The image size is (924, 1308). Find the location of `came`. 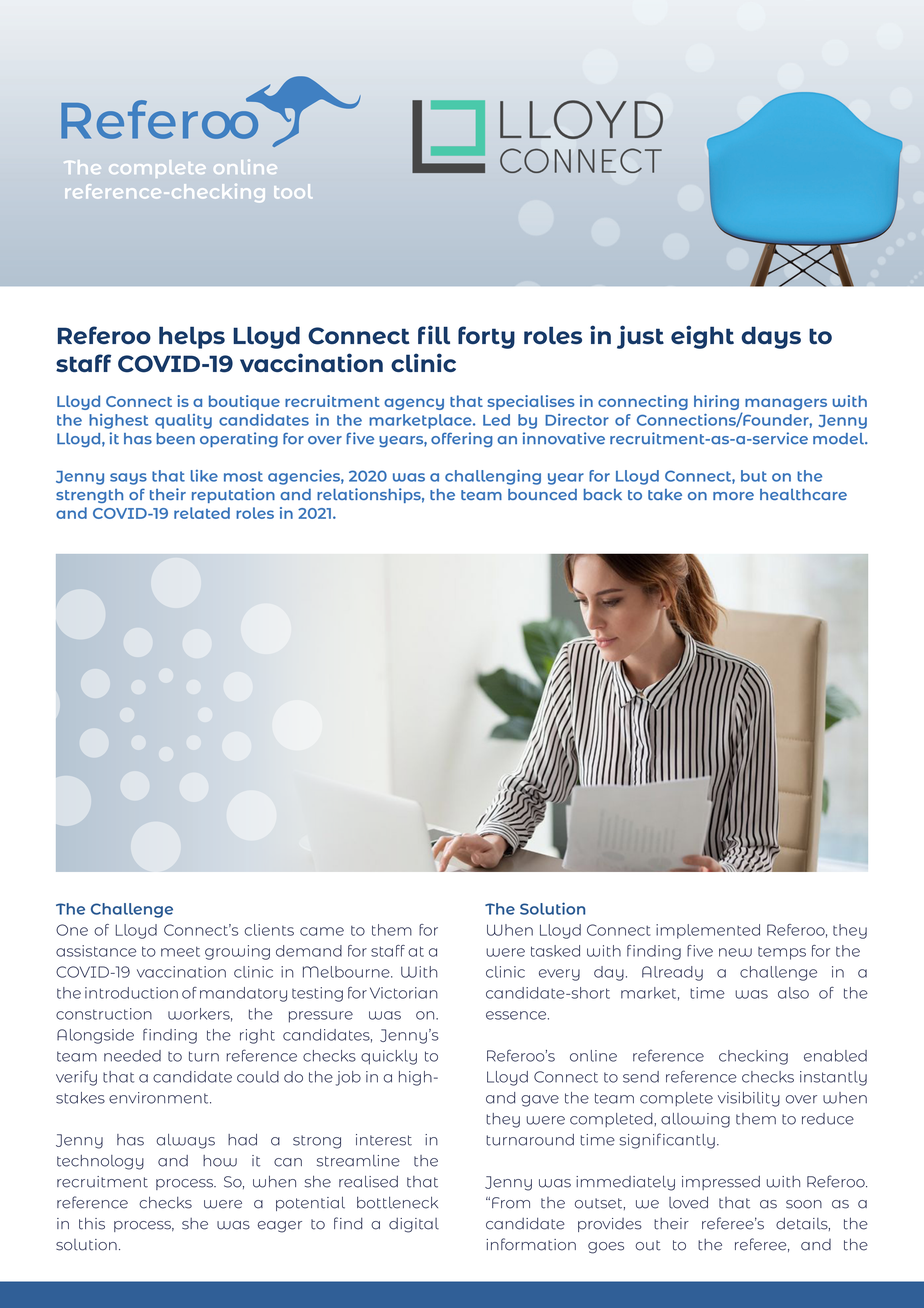

came is located at coordinates (322, 931).
